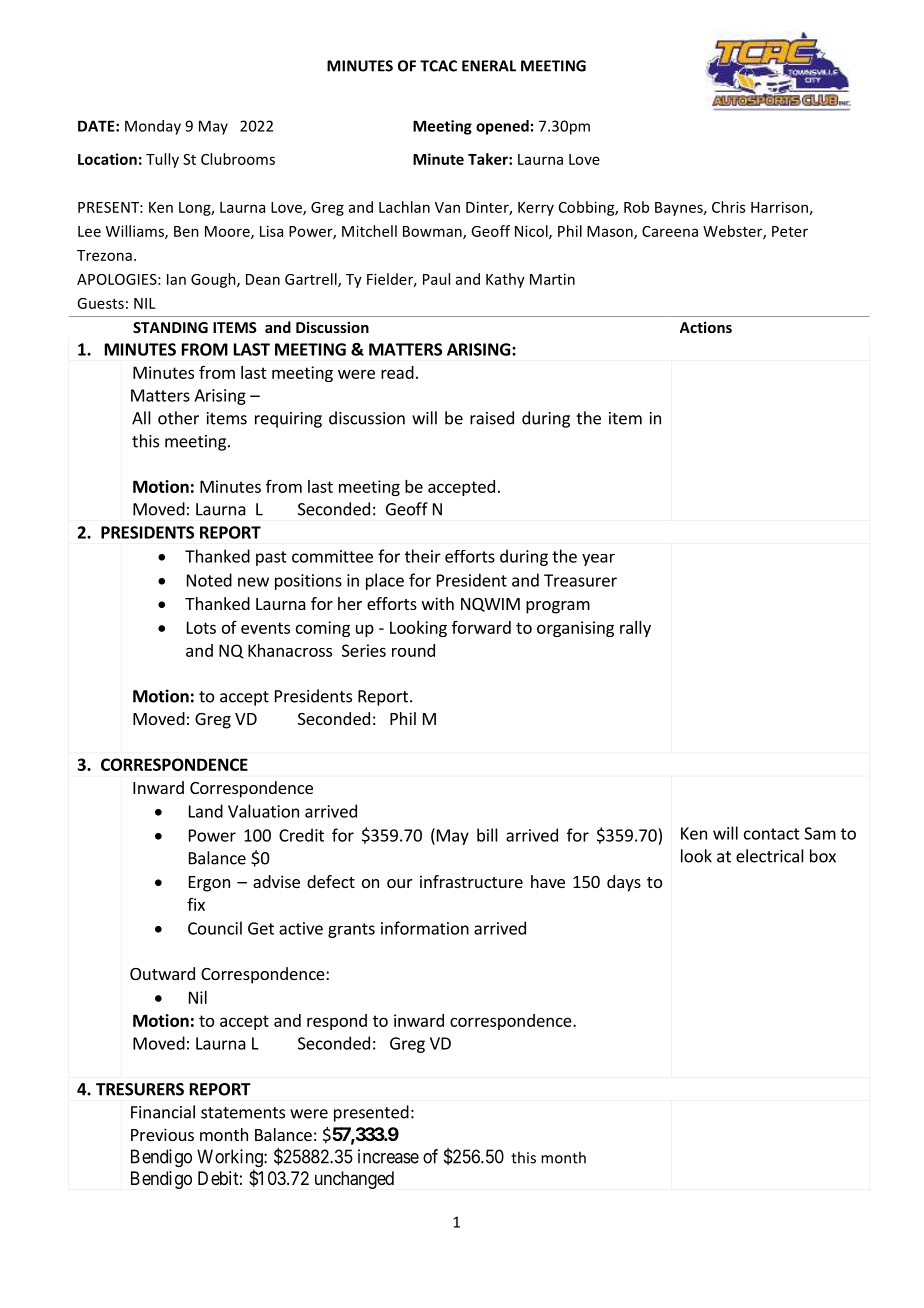 The height and width of the screenshot is (1308, 924). What do you see at coordinates (162, 1134) in the screenshot?
I see `Previous` at bounding box center [162, 1134].
